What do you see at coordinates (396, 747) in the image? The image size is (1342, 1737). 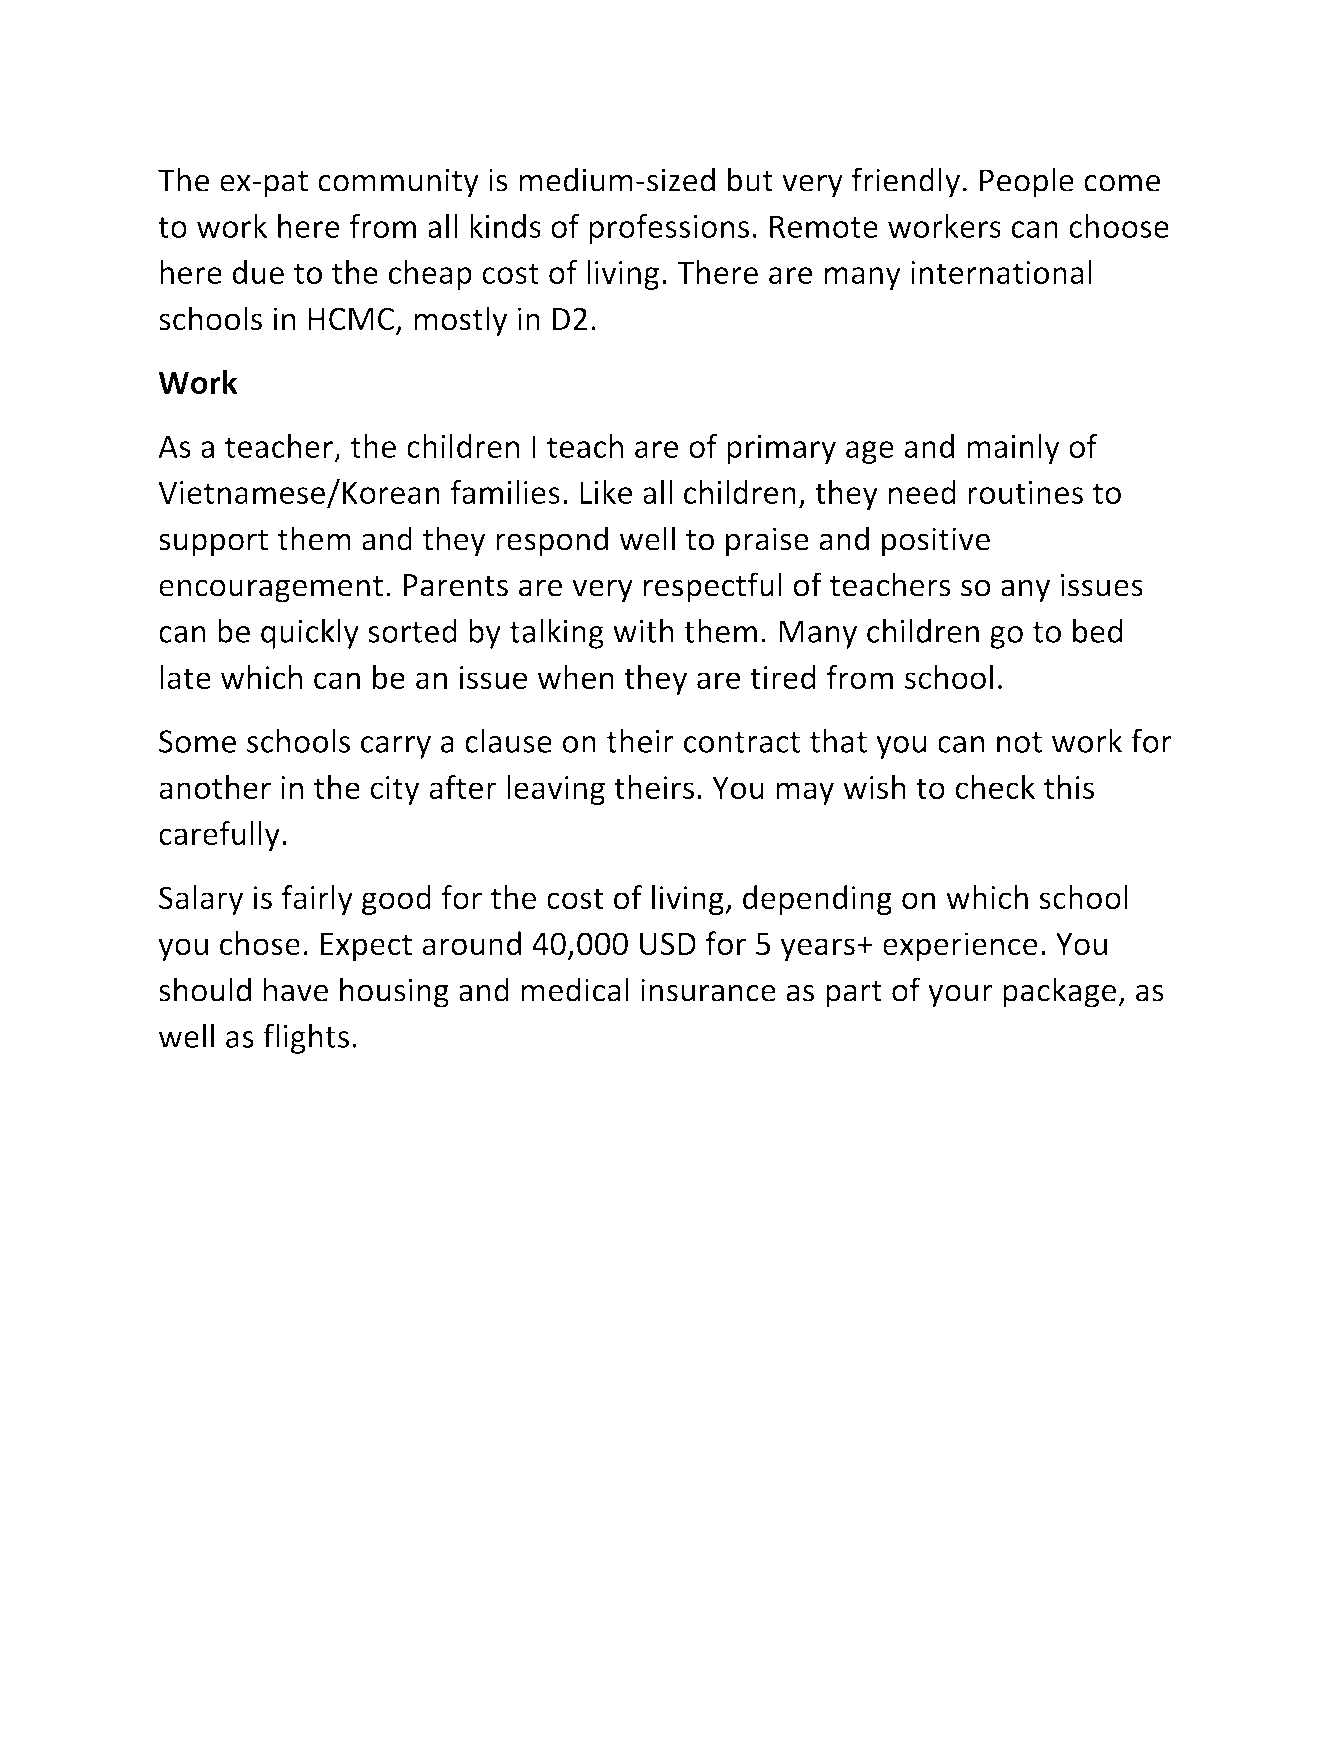 I see `carry` at bounding box center [396, 747].
